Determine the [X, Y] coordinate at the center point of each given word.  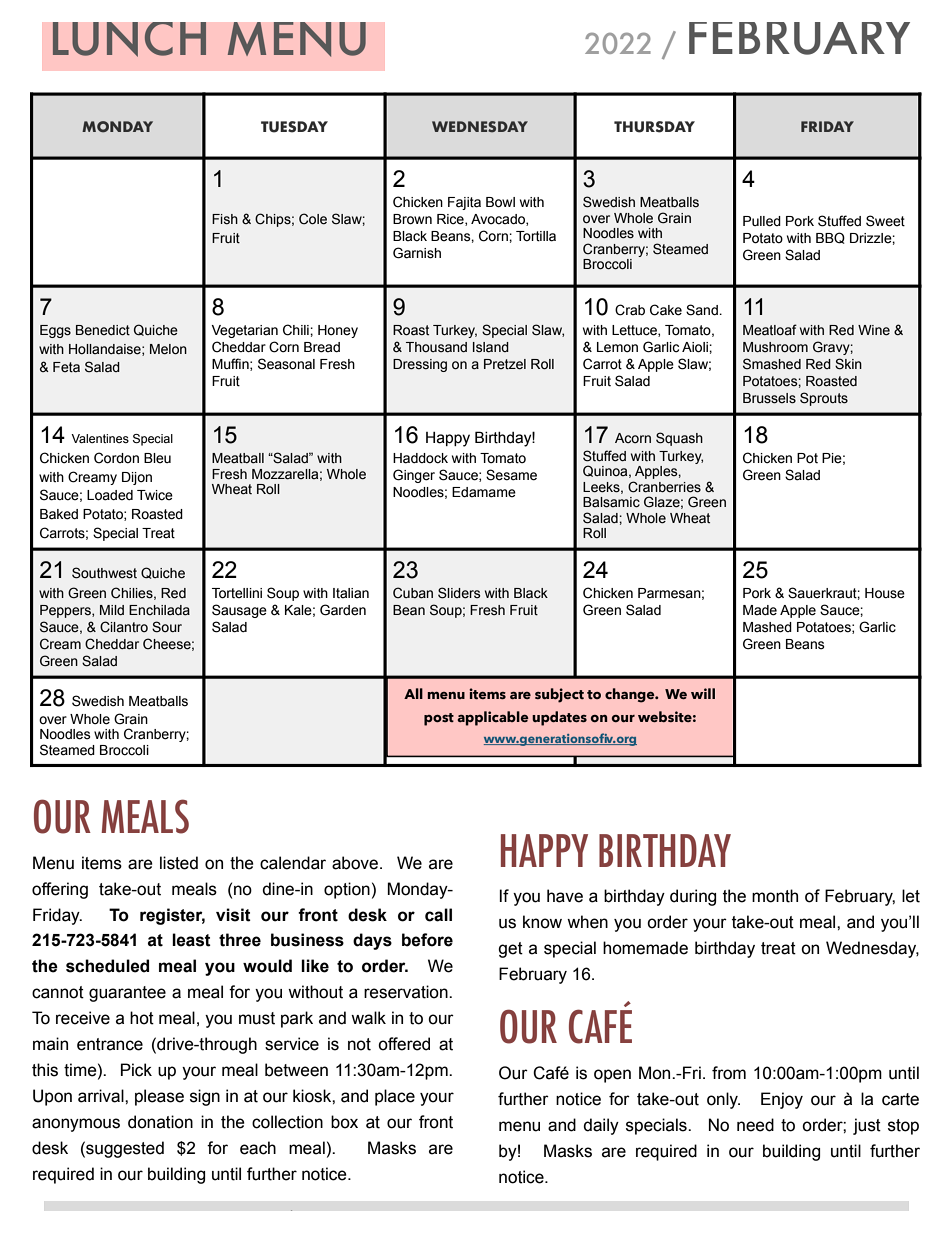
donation [160, 1122]
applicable [493, 718]
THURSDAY [654, 127]
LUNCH [129, 39]
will [703, 693]
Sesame [511, 475]
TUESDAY [294, 127]
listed [179, 863]
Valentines [100, 438]
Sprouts [824, 399]
